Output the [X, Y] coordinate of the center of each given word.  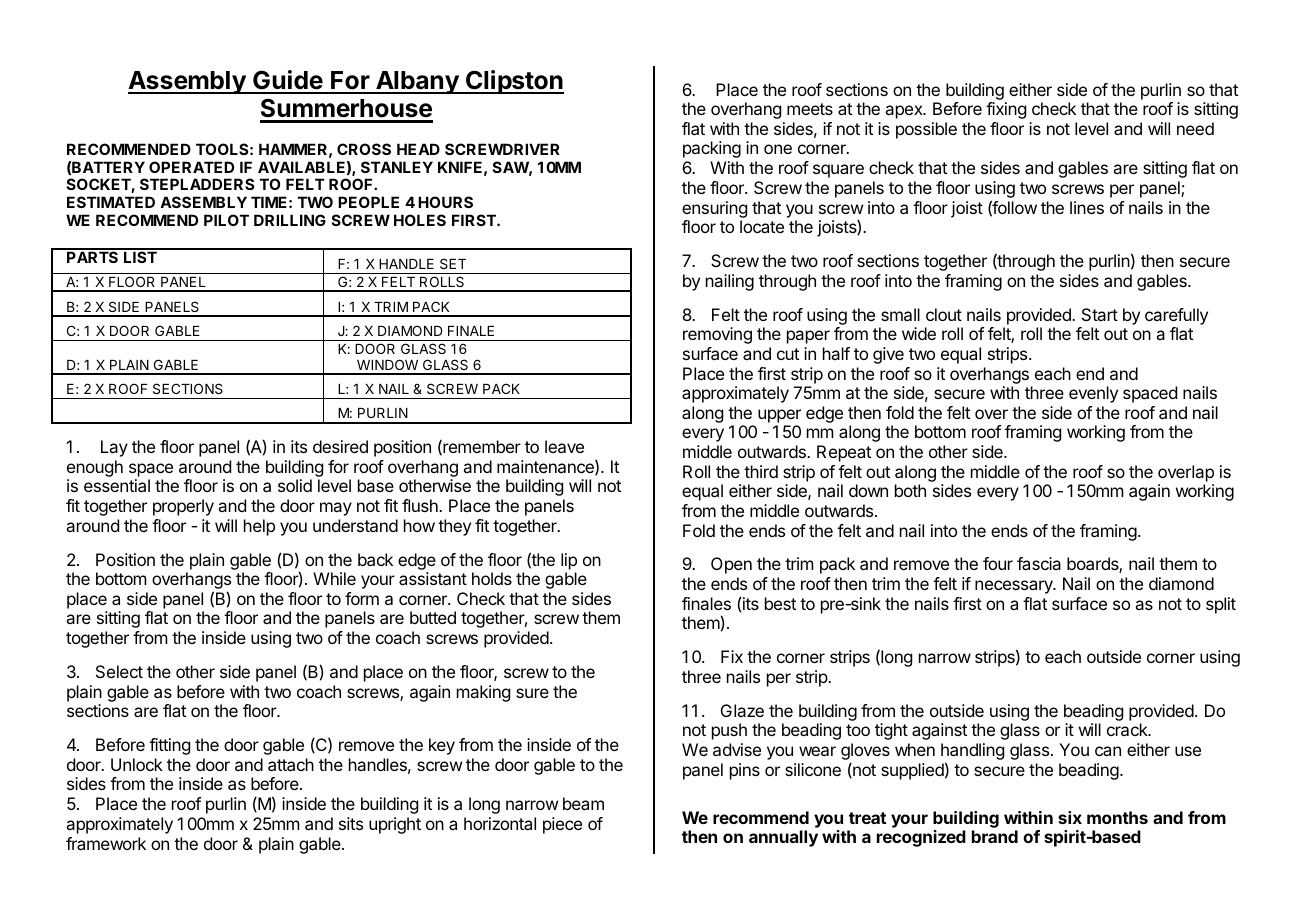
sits [351, 823]
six [1070, 817]
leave [564, 446]
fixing [1006, 110]
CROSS [364, 149]
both [910, 490]
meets [810, 109]
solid [295, 485]
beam [583, 803]
